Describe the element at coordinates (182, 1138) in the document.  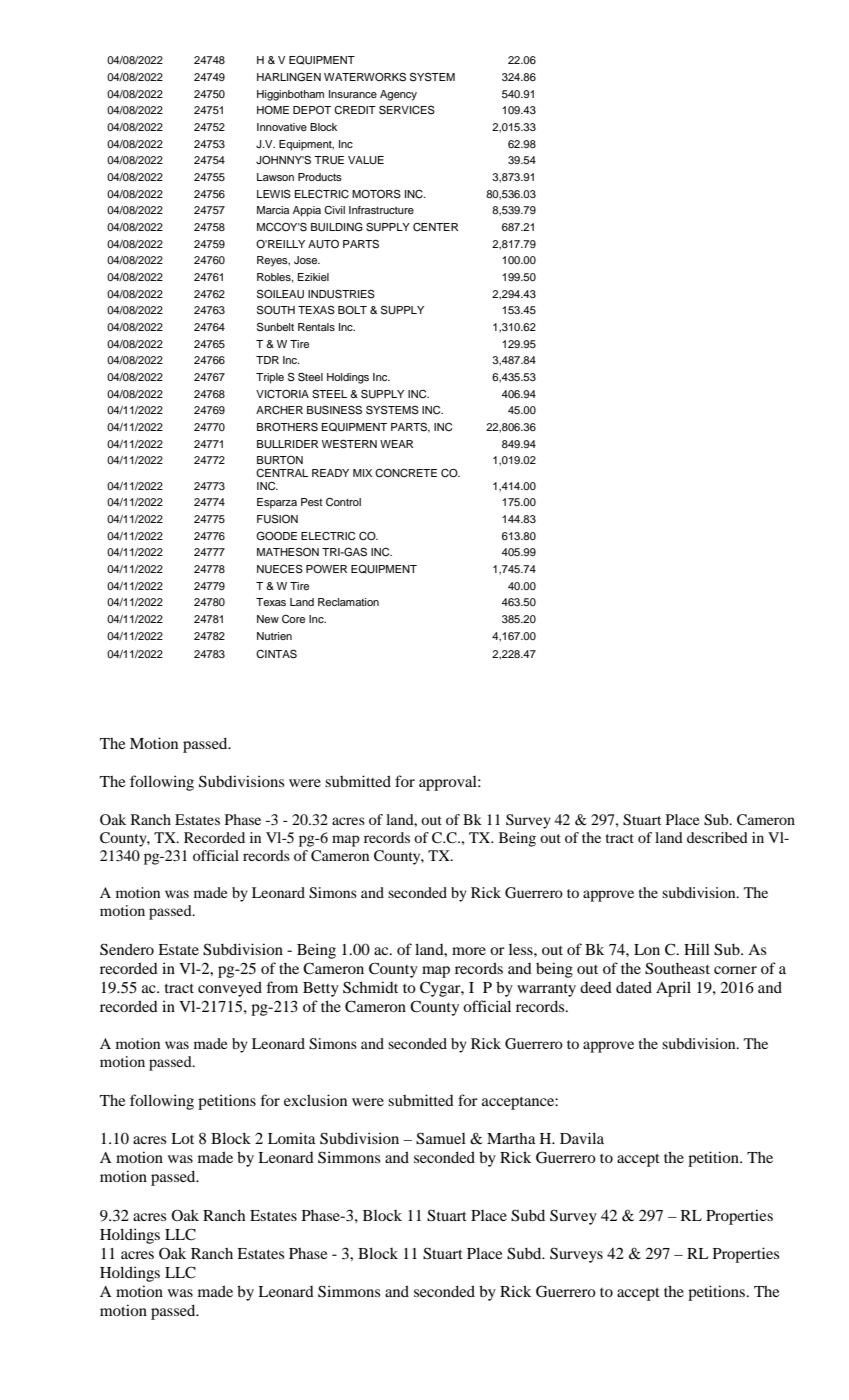
I see `Lot` at that location.
